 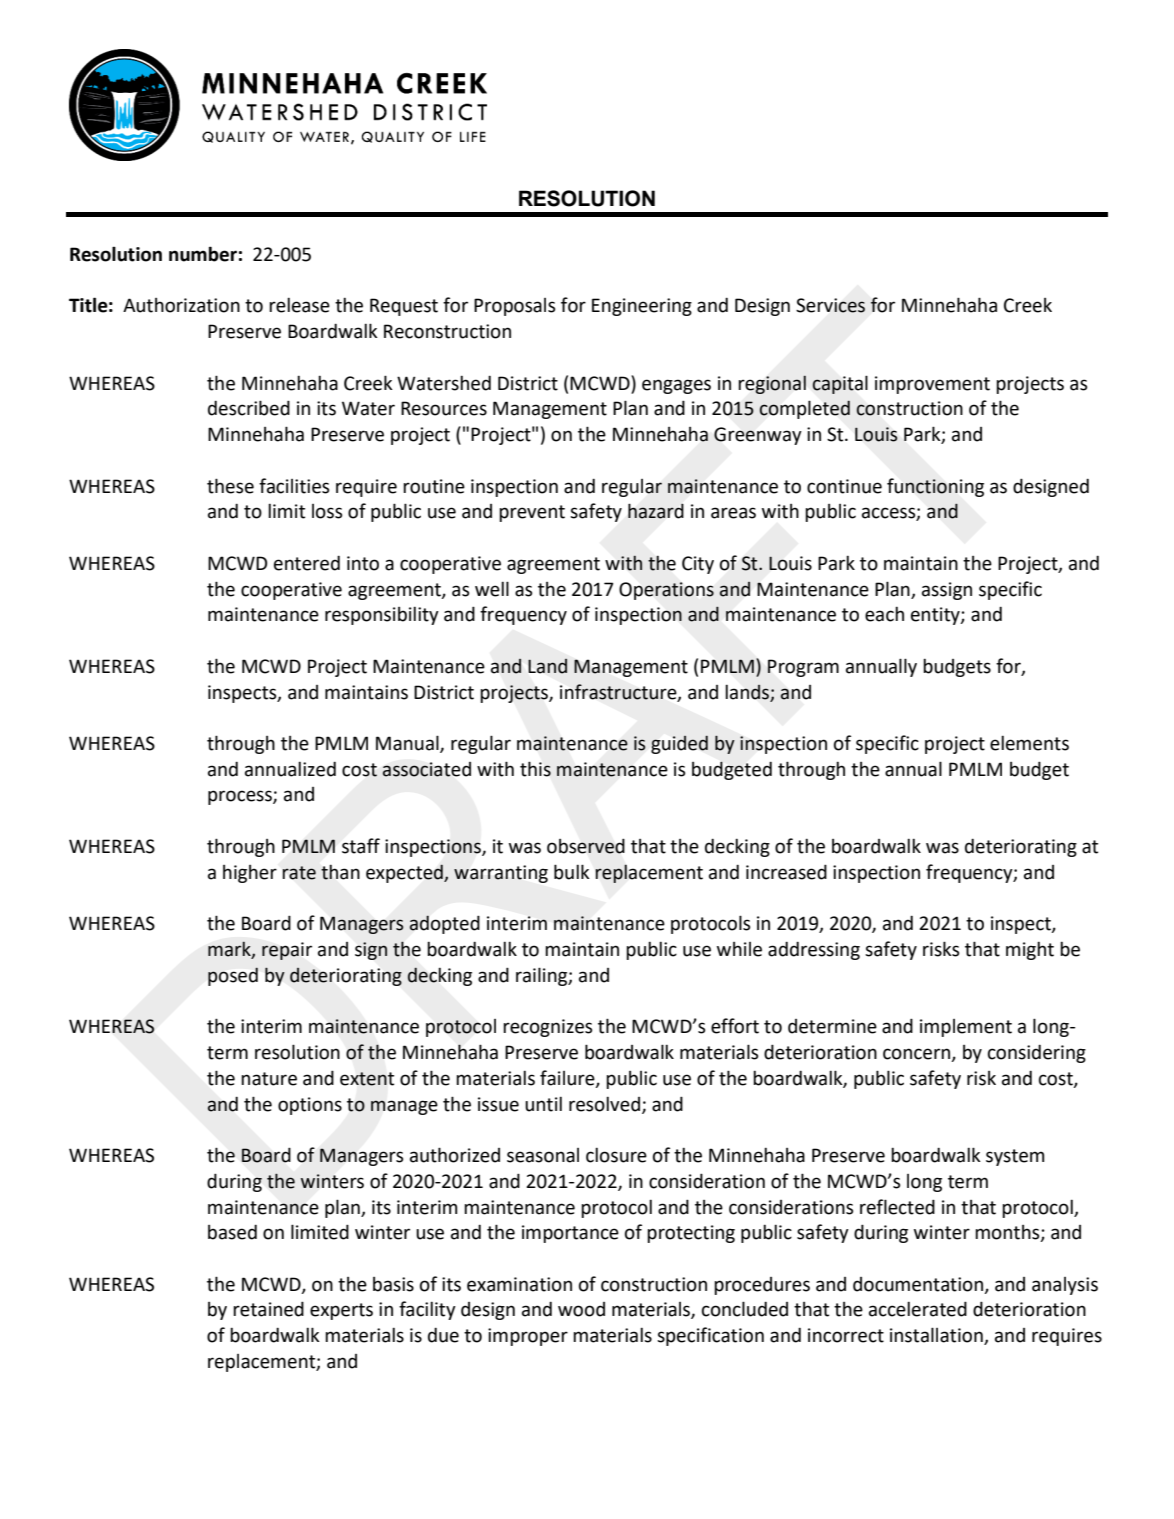 I want to click on while, so click(x=739, y=949).
